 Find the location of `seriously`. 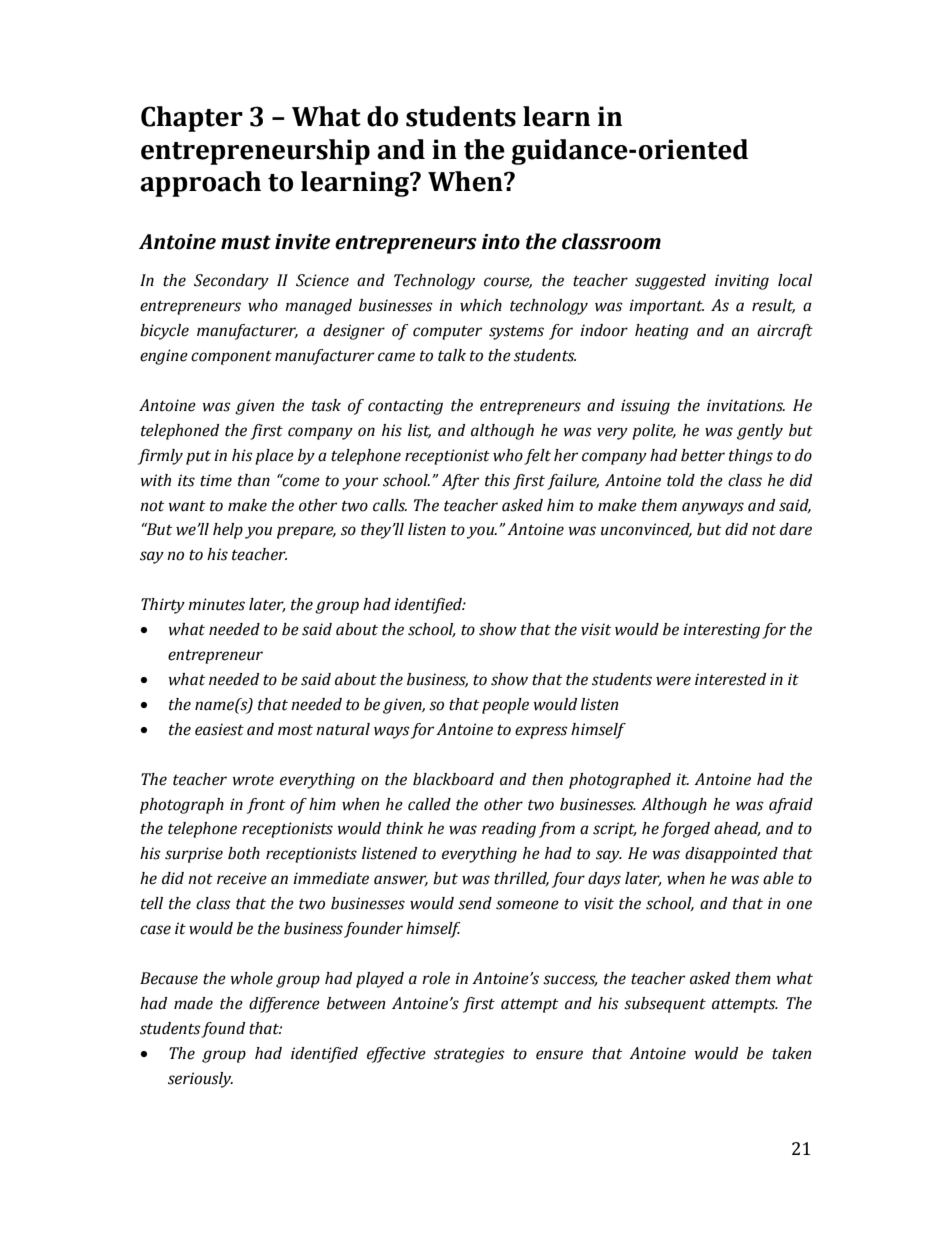

seriously is located at coordinates (200, 1080).
